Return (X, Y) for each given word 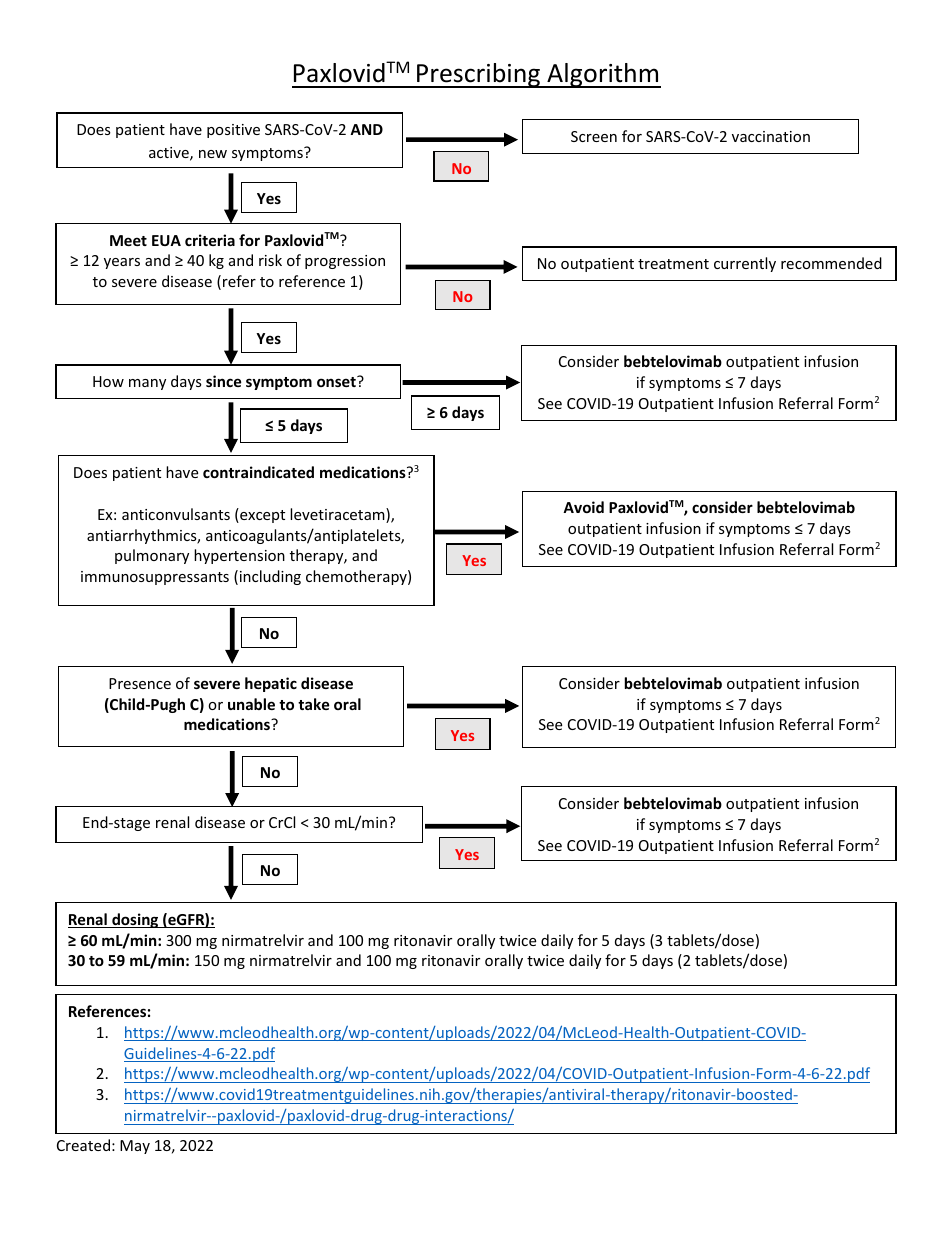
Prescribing (478, 75)
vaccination (771, 136)
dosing (135, 920)
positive (233, 131)
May (135, 1147)
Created (83, 1145)
